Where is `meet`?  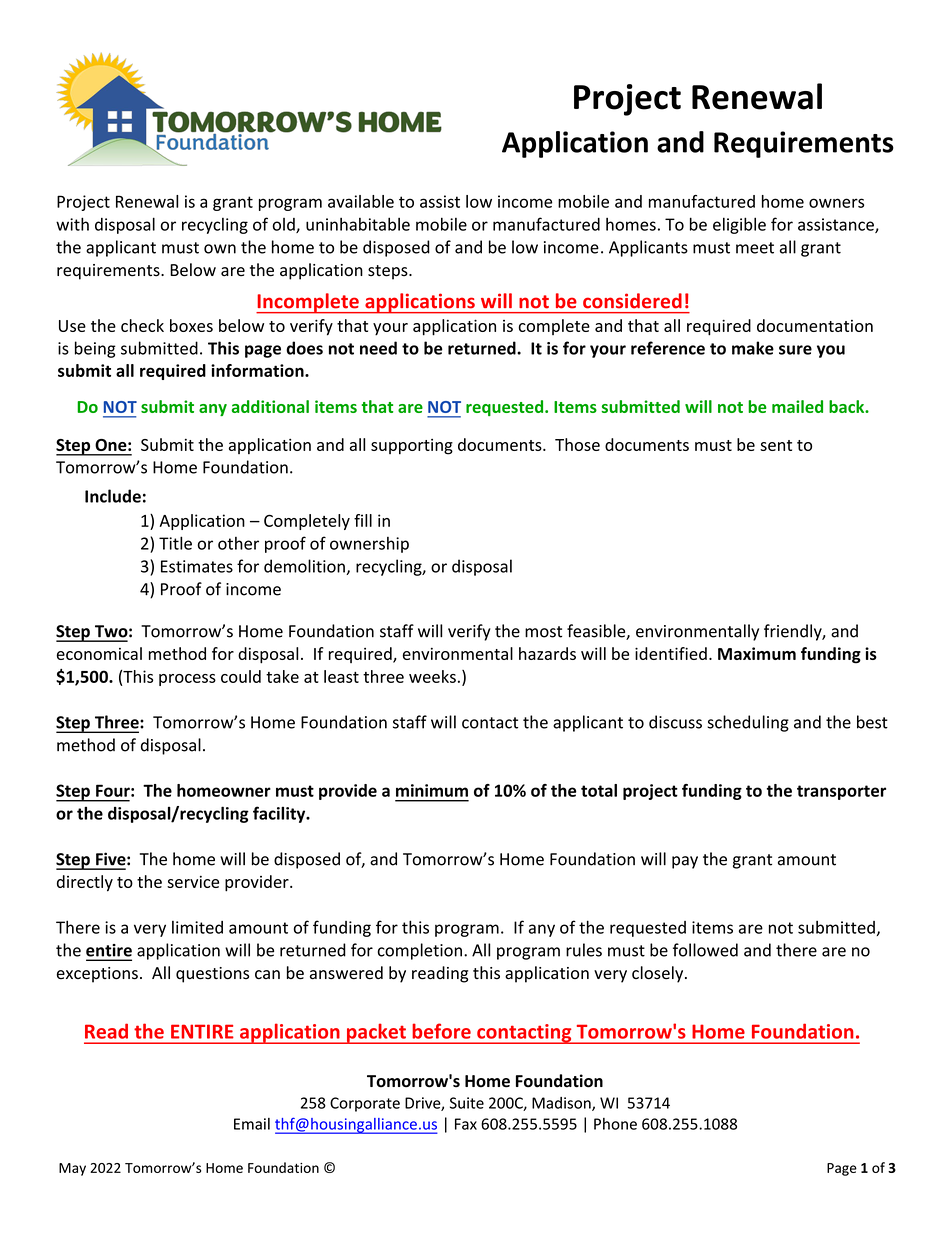 meet is located at coordinates (755, 248).
